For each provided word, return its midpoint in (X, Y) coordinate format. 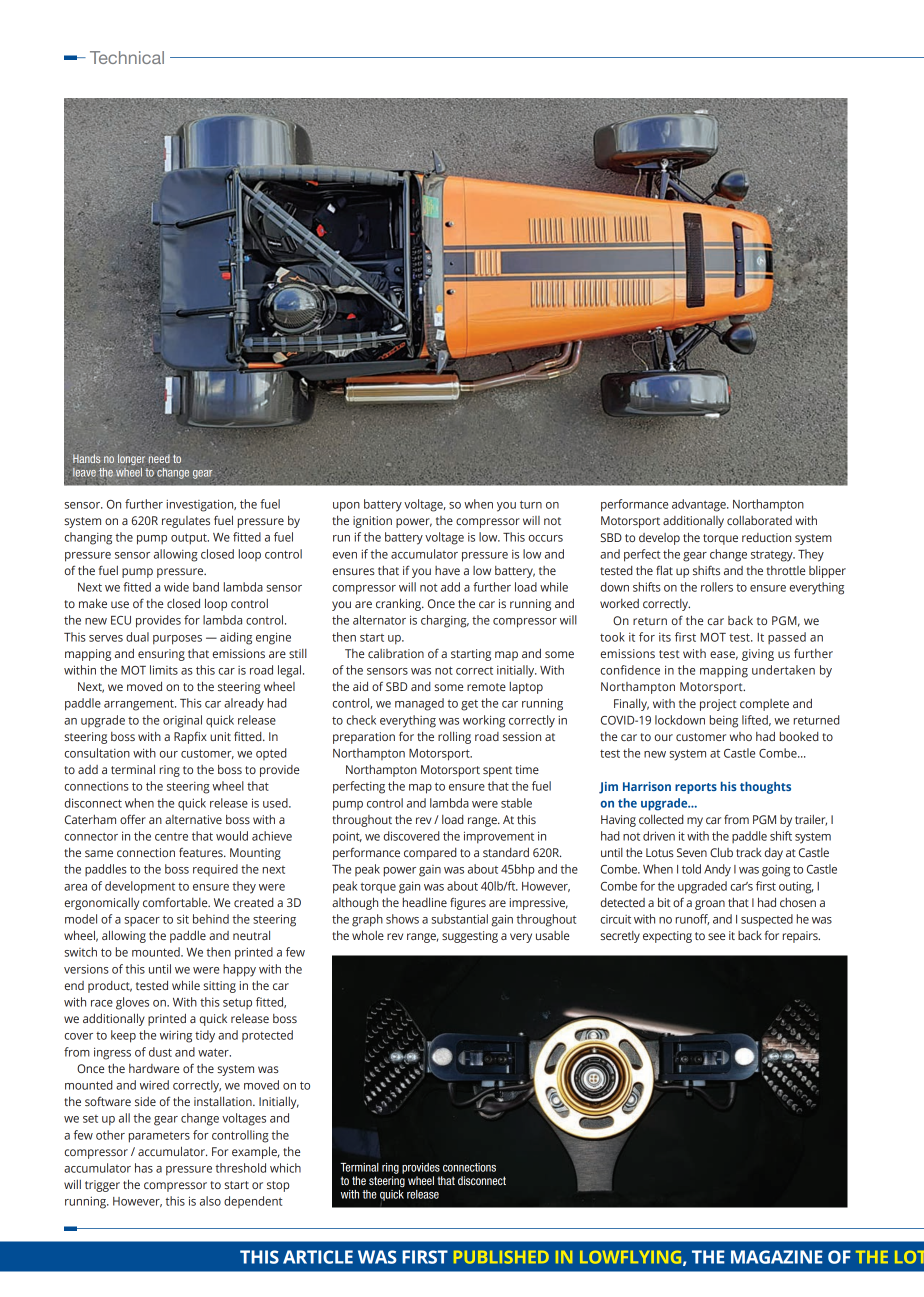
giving (758, 655)
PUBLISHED (501, 1257)
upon (346, 507)
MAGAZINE (777, 1257)
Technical (127, 57)
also (210, 1201)
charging (445, 621)
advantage (700, 505)
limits (164, 670)
